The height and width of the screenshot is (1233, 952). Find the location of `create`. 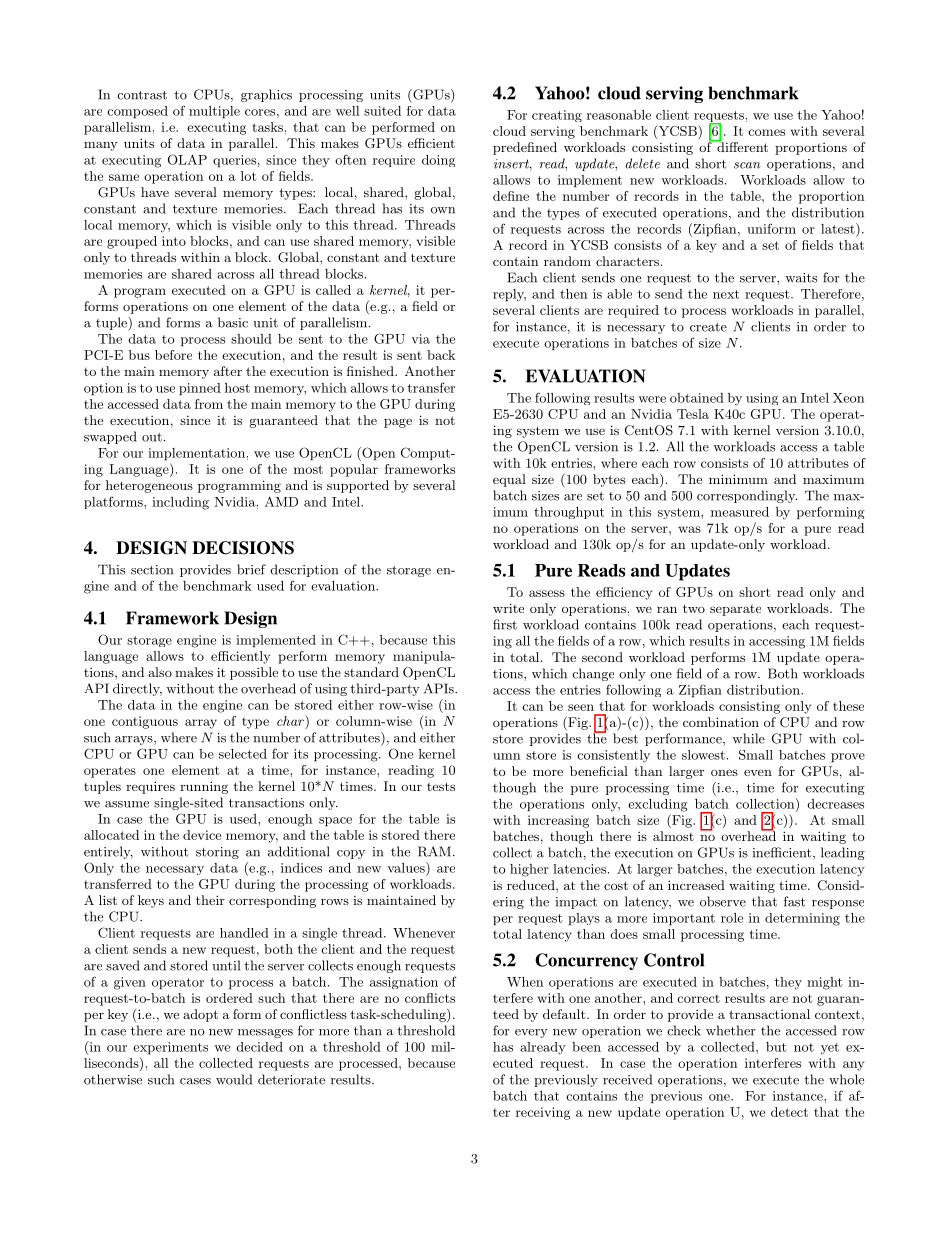

create is located at coordinates (708, 327).
